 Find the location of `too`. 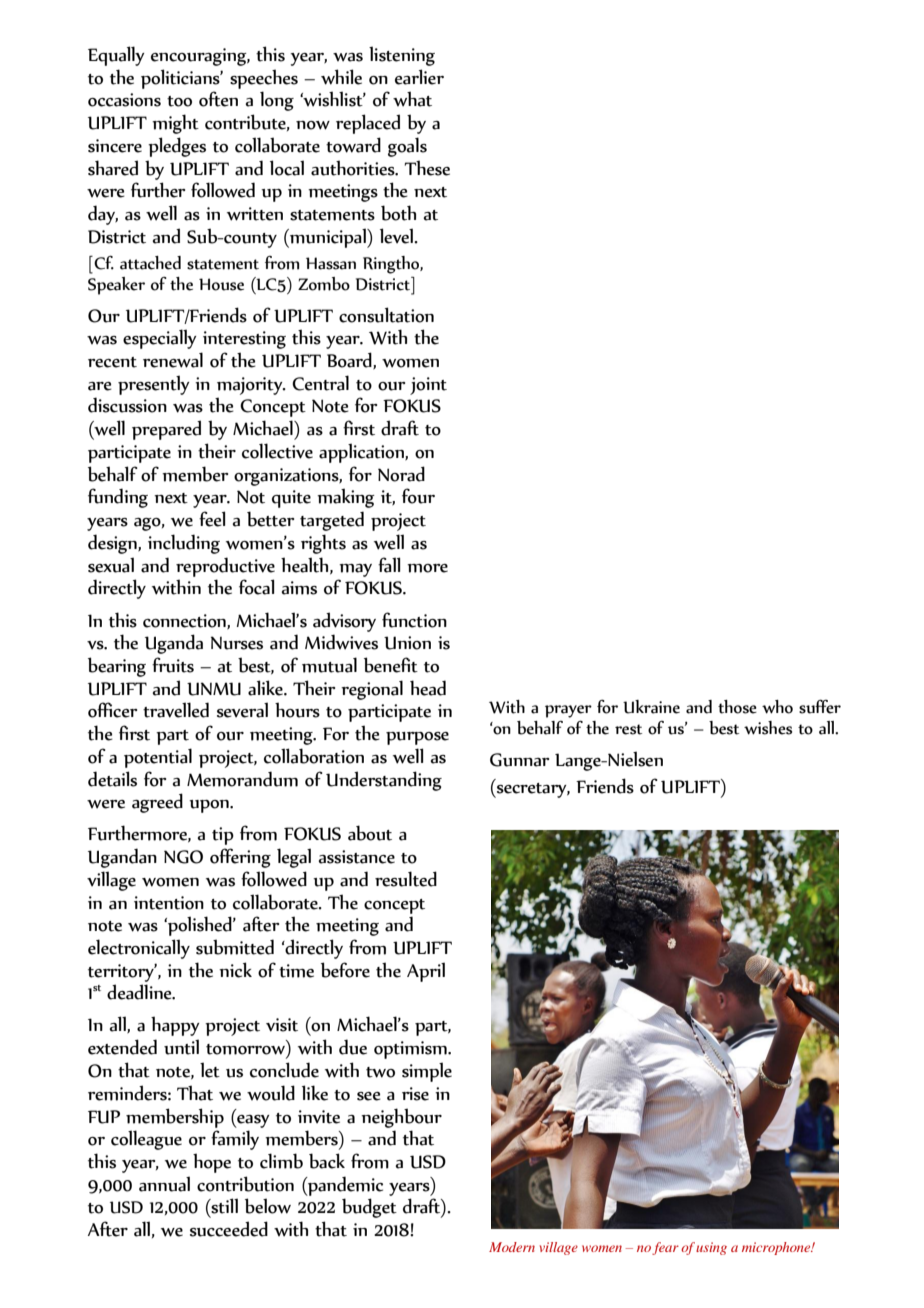

too is located at coordinates (179, 101).
